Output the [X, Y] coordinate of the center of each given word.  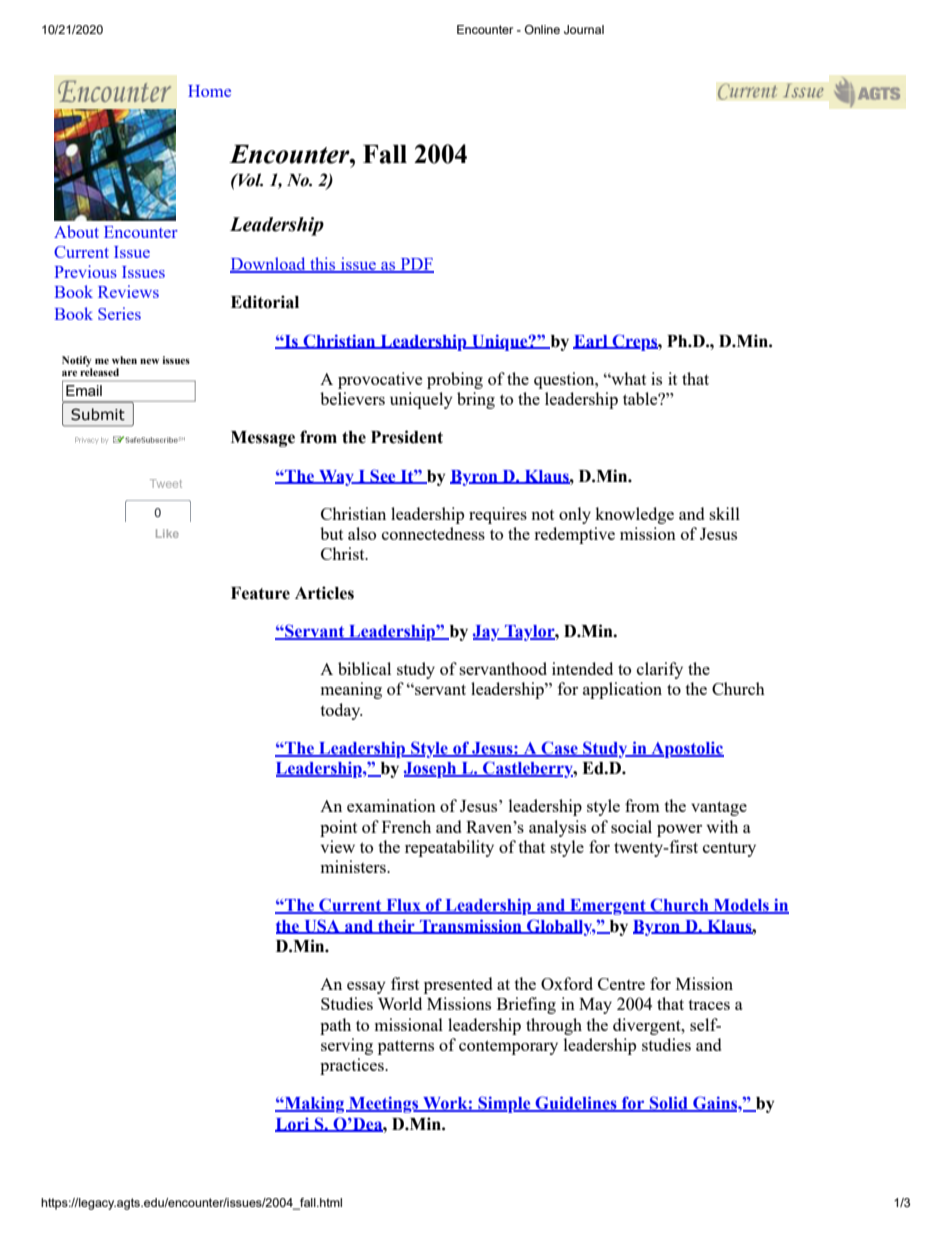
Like [167, 533]
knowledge [634, 515]
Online [542, 29]
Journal [584, 29]
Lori [293, 1125]
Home [209, 91]
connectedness [433, 533]
